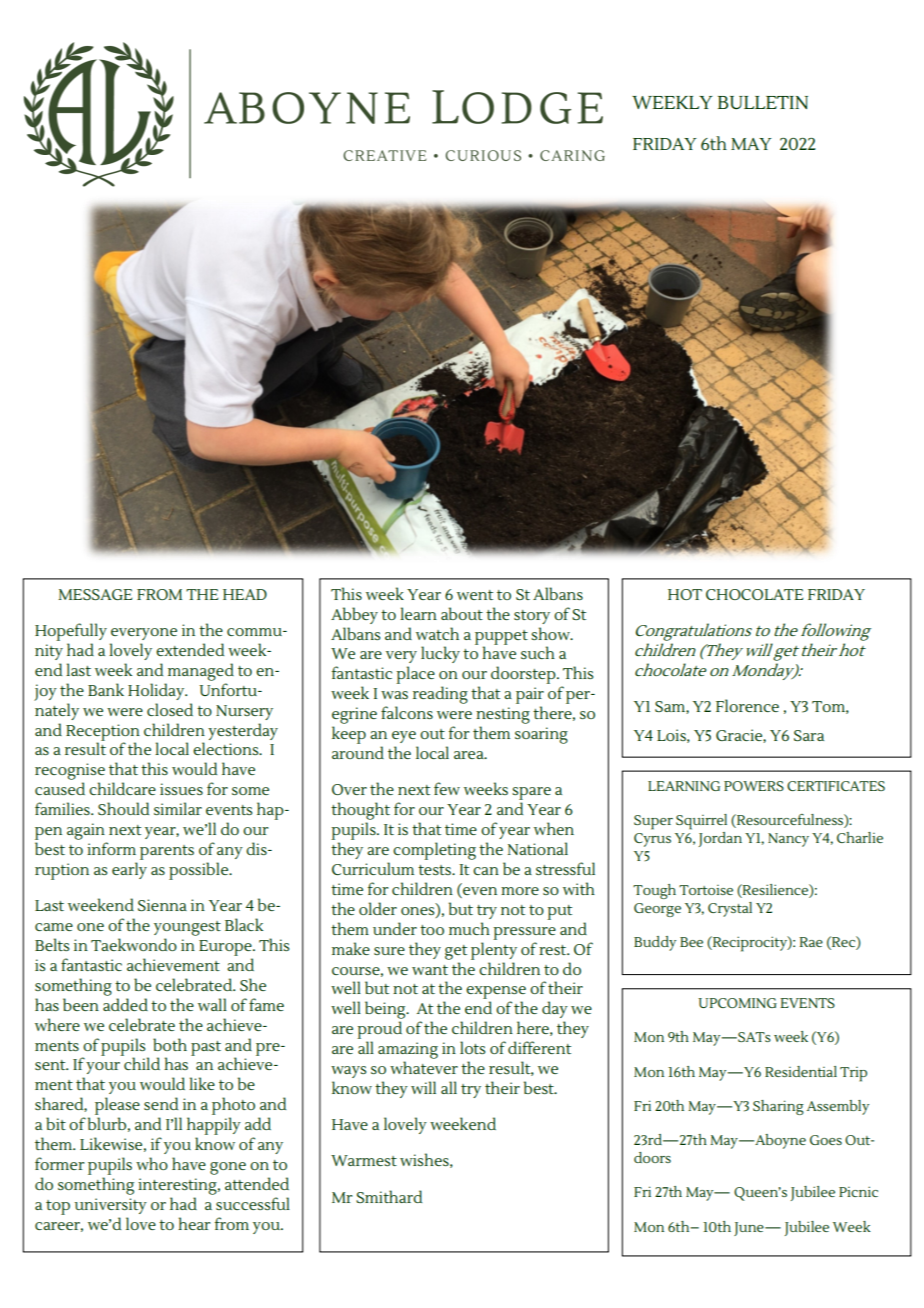 This screenshot has height=1308, width=924. Describe the element at coordinates (475, 595) in the screenshot. I see `went` at that location.
